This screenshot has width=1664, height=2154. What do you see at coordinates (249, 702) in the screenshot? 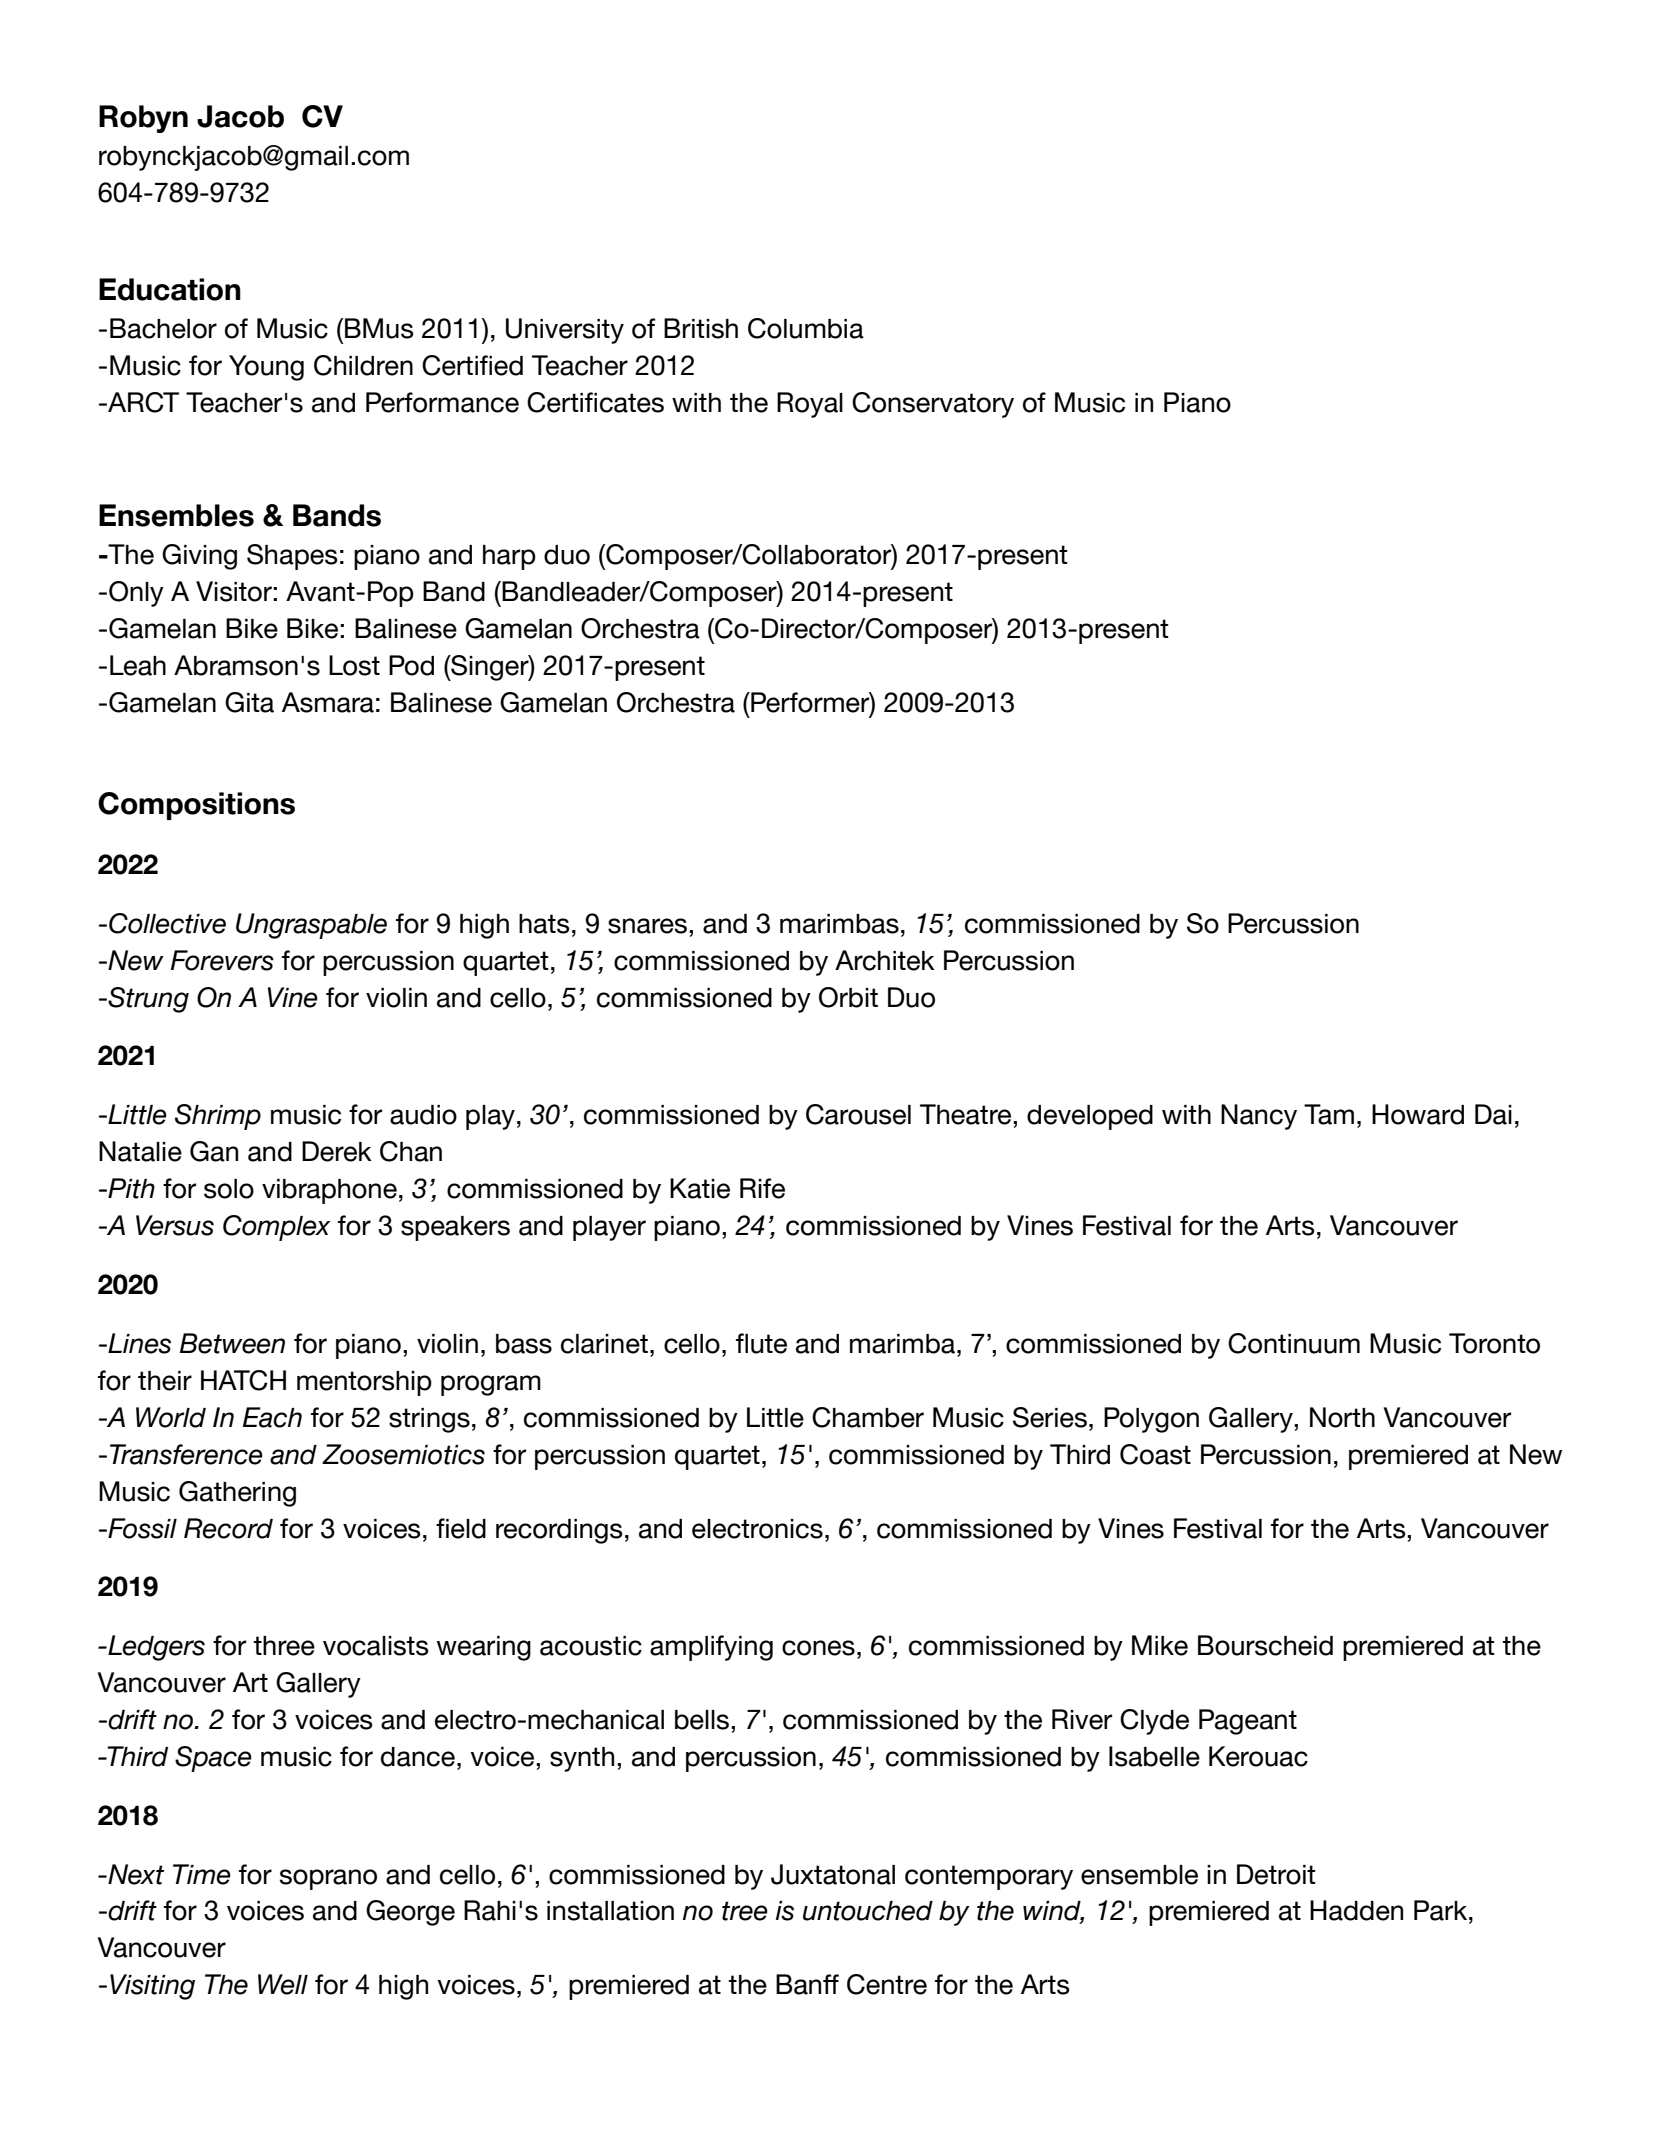
I see `Gita` at bounding box center [249, 702].
